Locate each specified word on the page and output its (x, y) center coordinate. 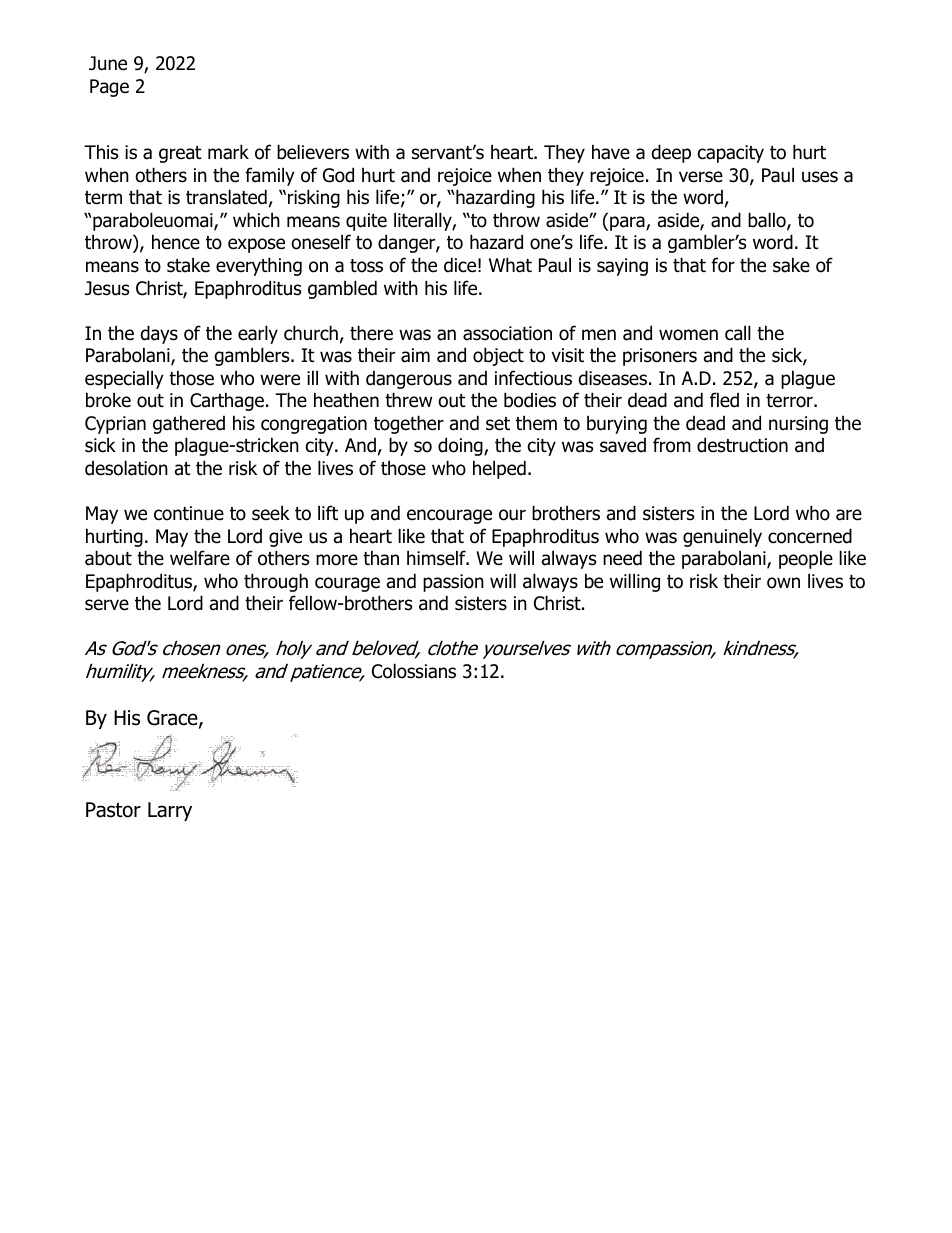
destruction (742, 445)
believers (313, 152)
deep (671, 153)
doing (461, 446)
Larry (170, 811)
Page (109, 88)
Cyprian (115, 425)
